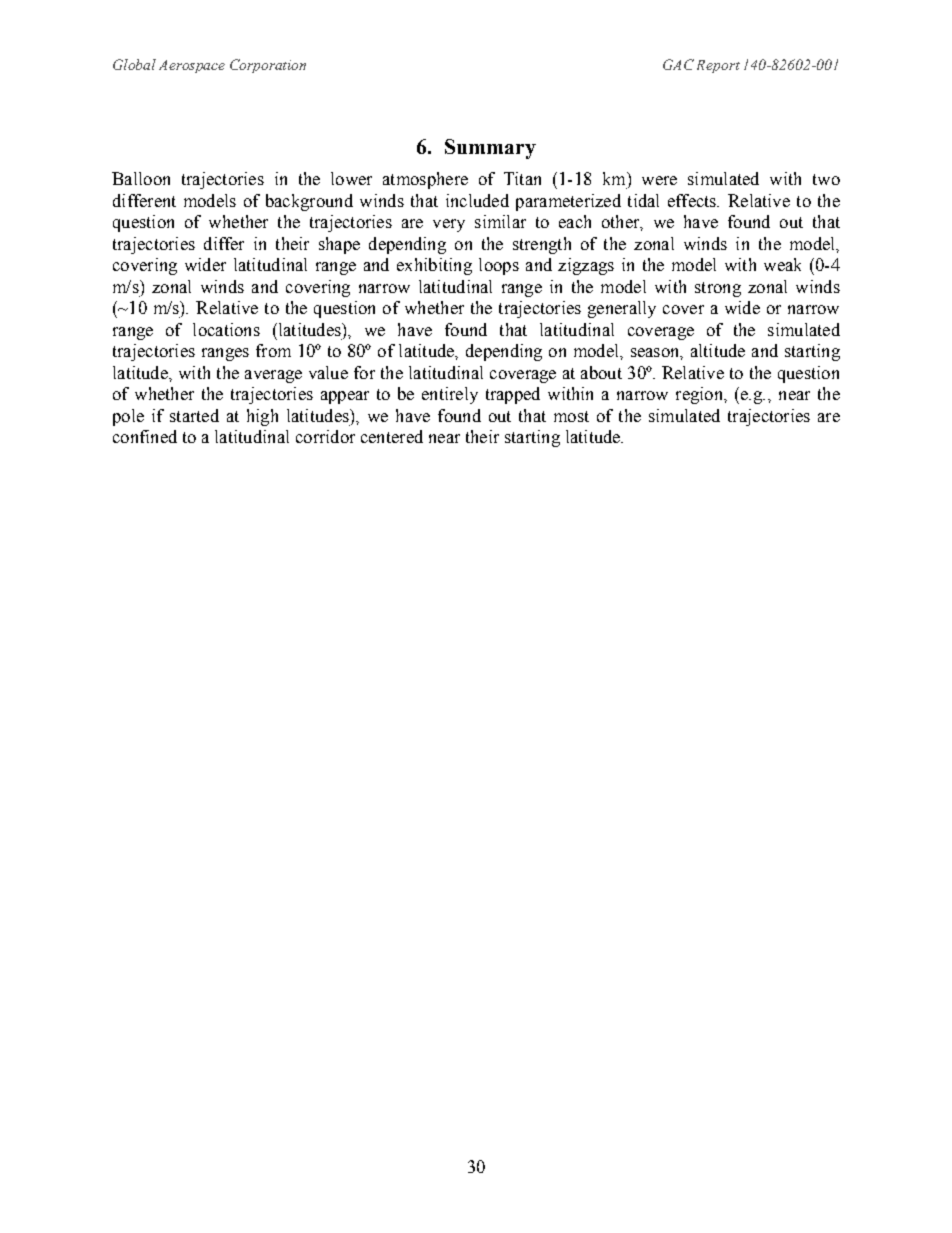 This screenshot has width=952, height=1233. I want to click on Corporation, so click(268, 66).
